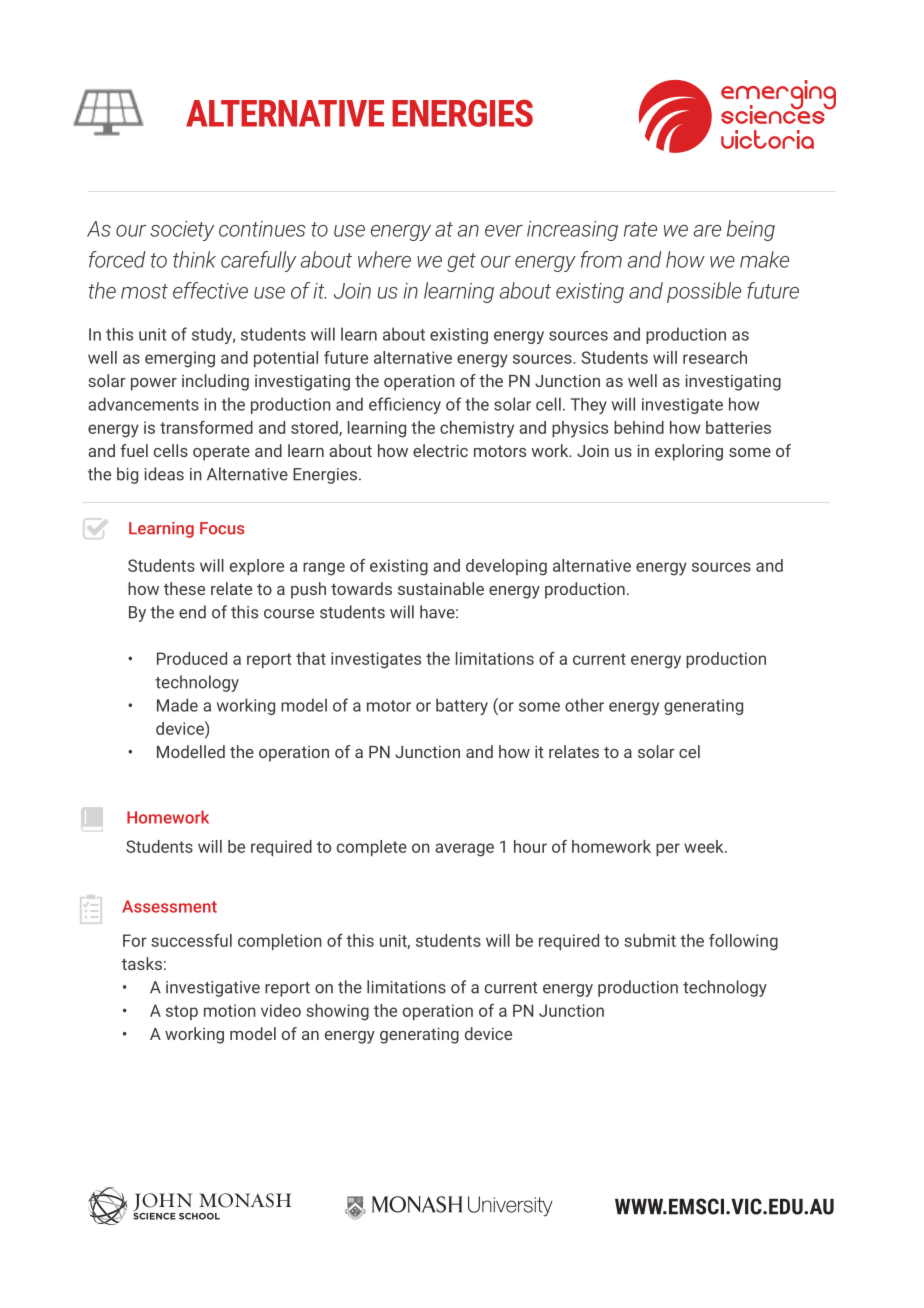 This document has height=1308, width=924. I want to click on get, so click(461, 262).
